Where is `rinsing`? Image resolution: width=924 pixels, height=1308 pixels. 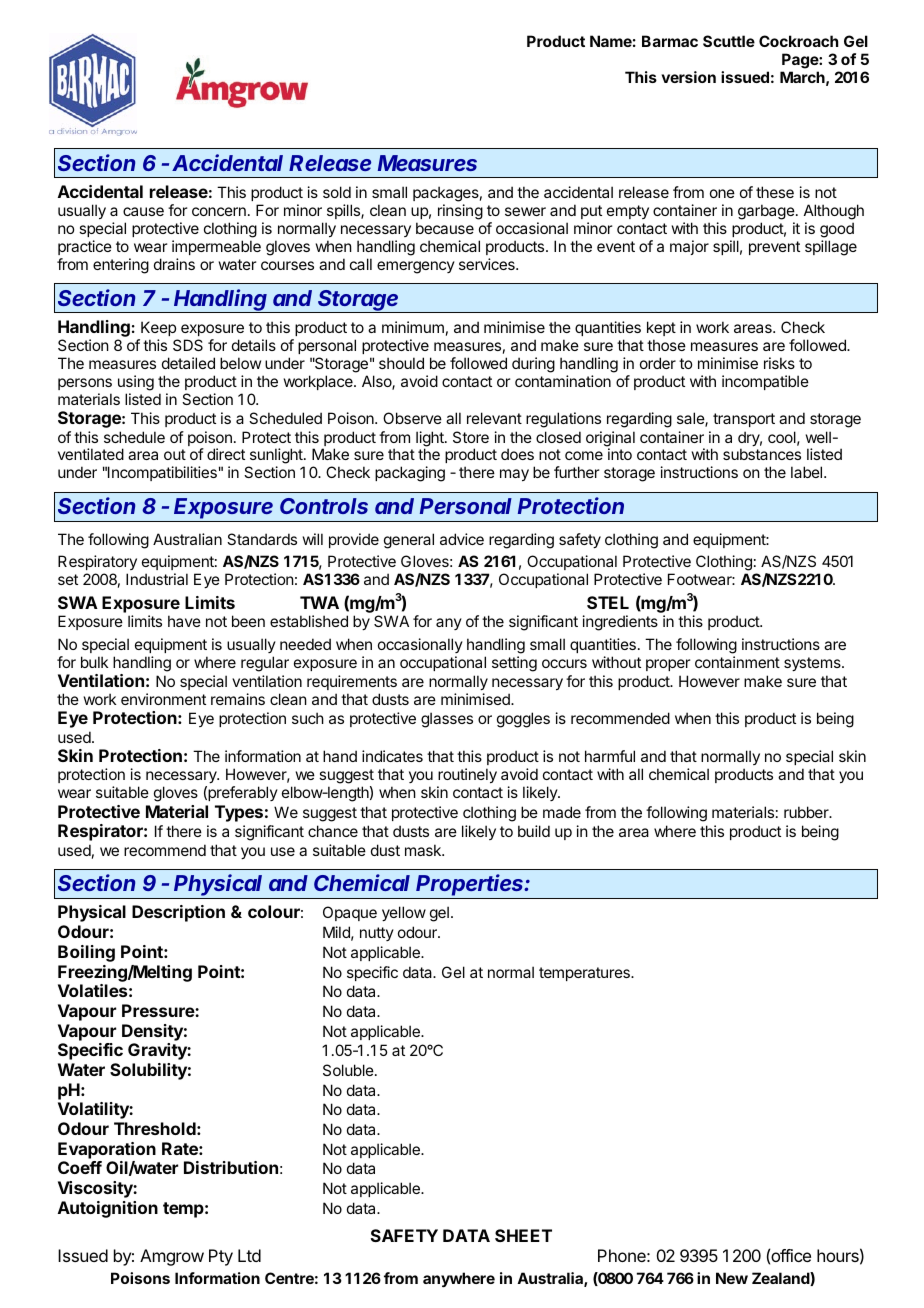 rinsing is located at coordinates (460, 212).
